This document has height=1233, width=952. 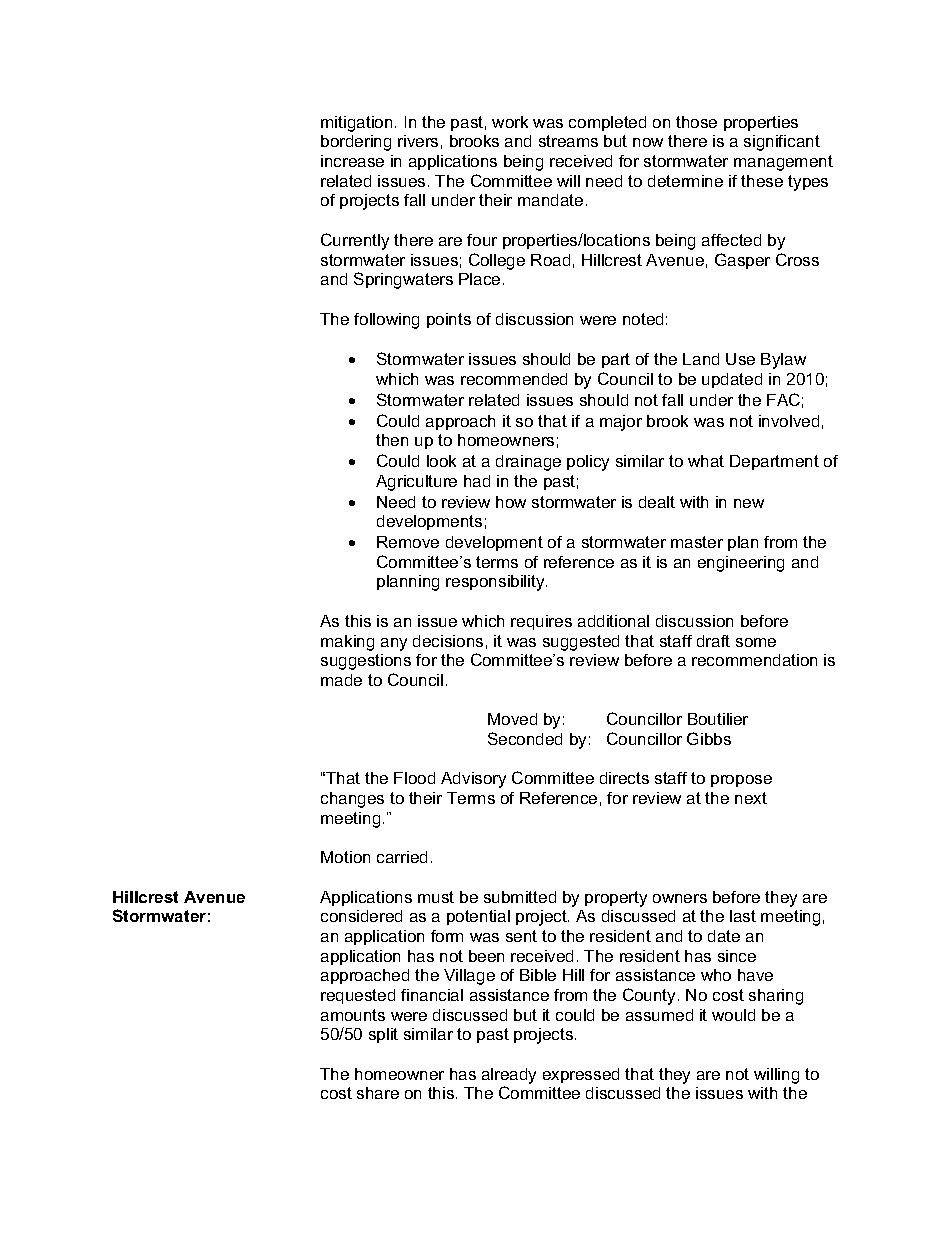 I want to click on property, so click(x=616, y=899).
